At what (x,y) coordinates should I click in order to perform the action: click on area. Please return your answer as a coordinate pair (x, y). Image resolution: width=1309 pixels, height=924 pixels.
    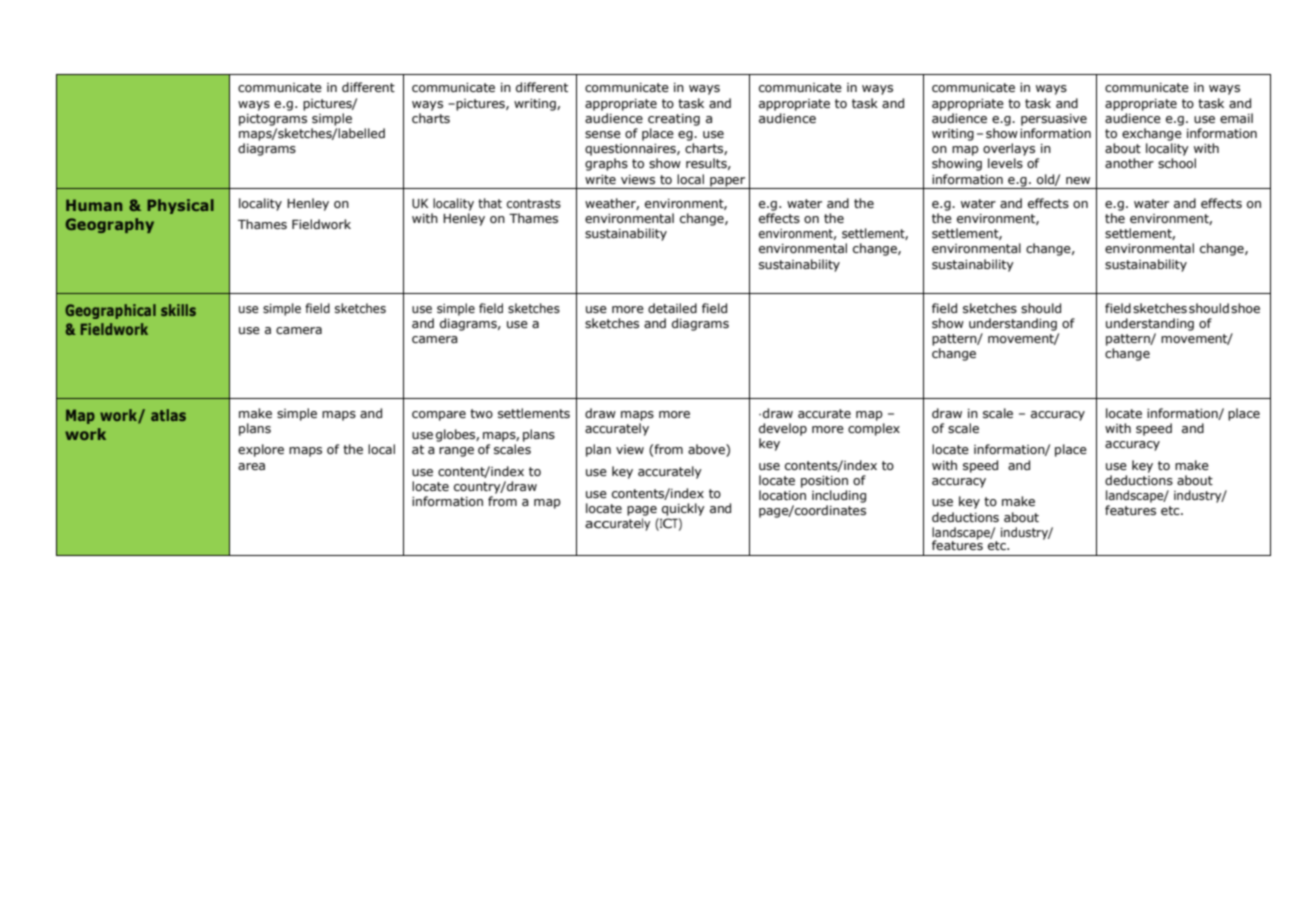
    Looking at the image, I should click on (251, 466).
